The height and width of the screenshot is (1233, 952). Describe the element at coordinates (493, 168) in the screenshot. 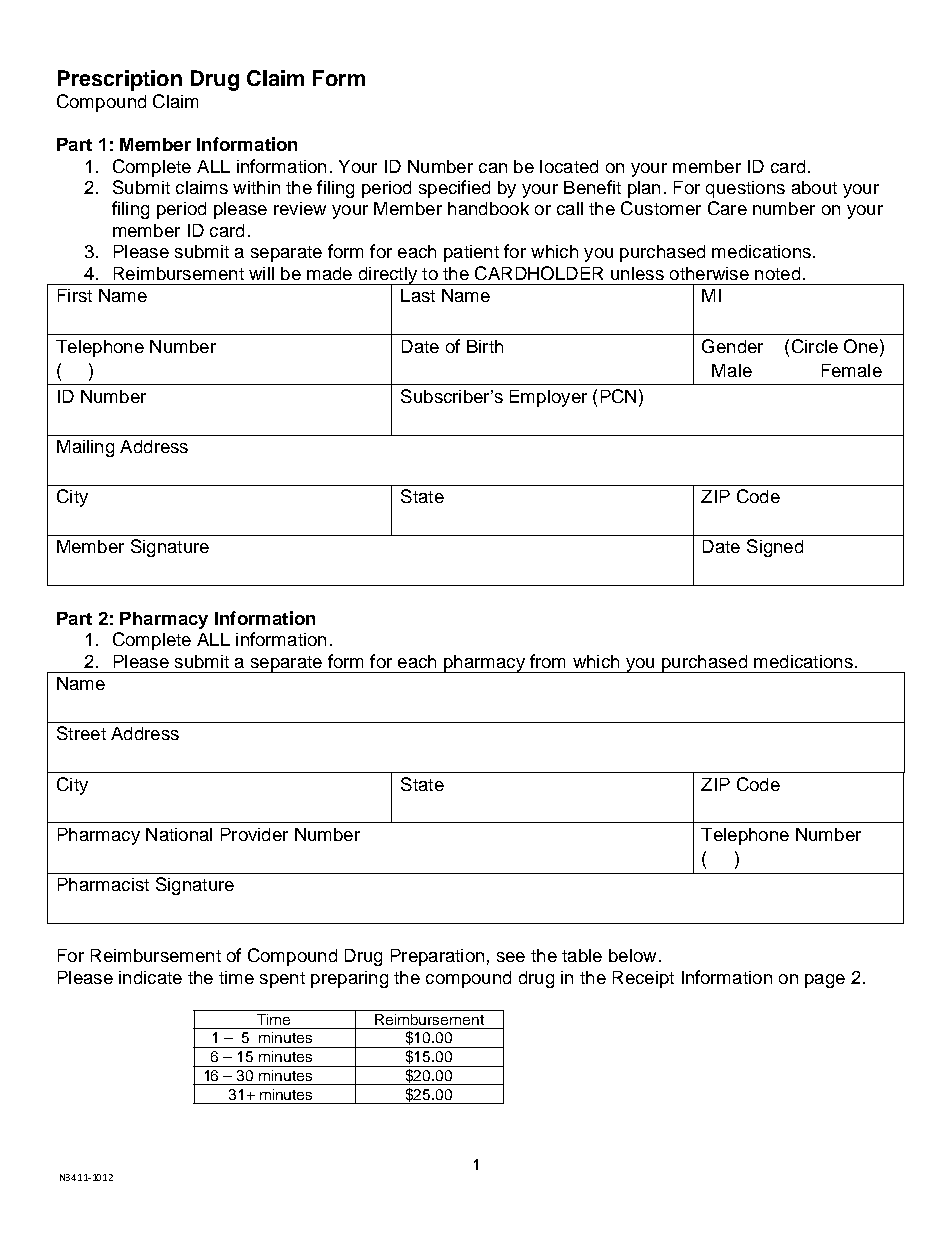

I see `can` at that location.
